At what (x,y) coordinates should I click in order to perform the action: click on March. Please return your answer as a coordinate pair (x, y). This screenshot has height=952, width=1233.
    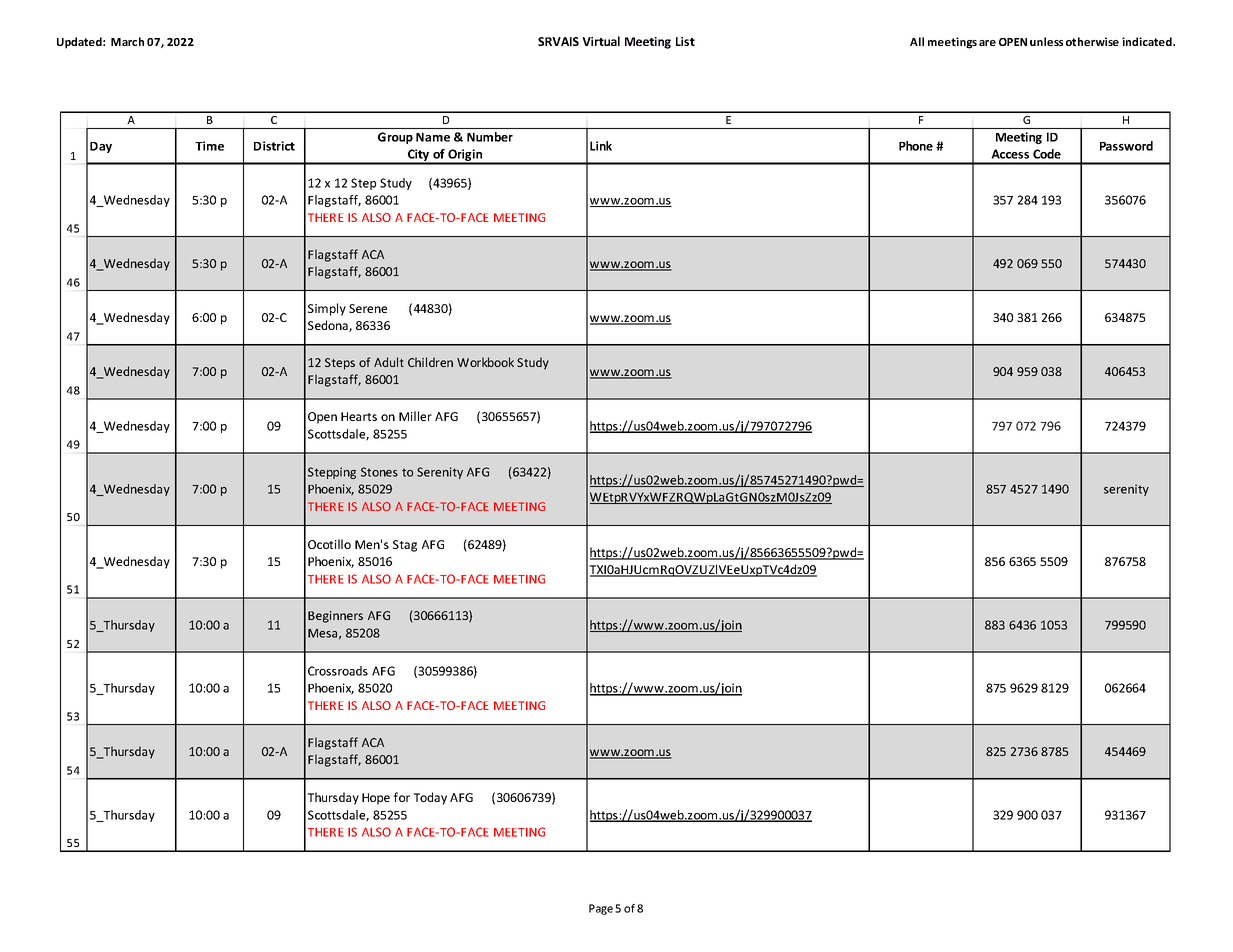
    Looking at the image, I should click on (127, 41).
